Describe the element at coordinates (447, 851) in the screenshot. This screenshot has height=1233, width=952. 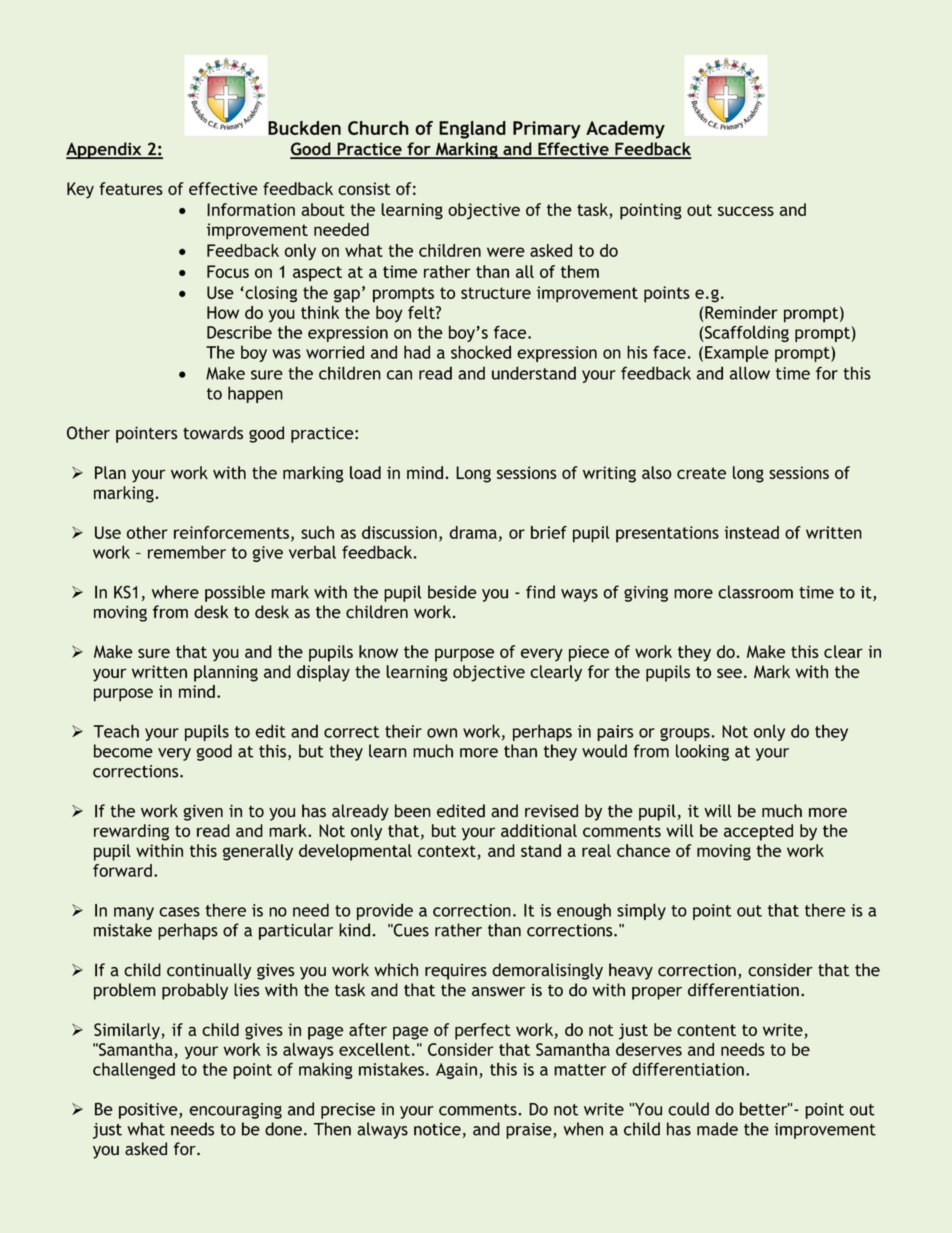
I see `context` at that location.
